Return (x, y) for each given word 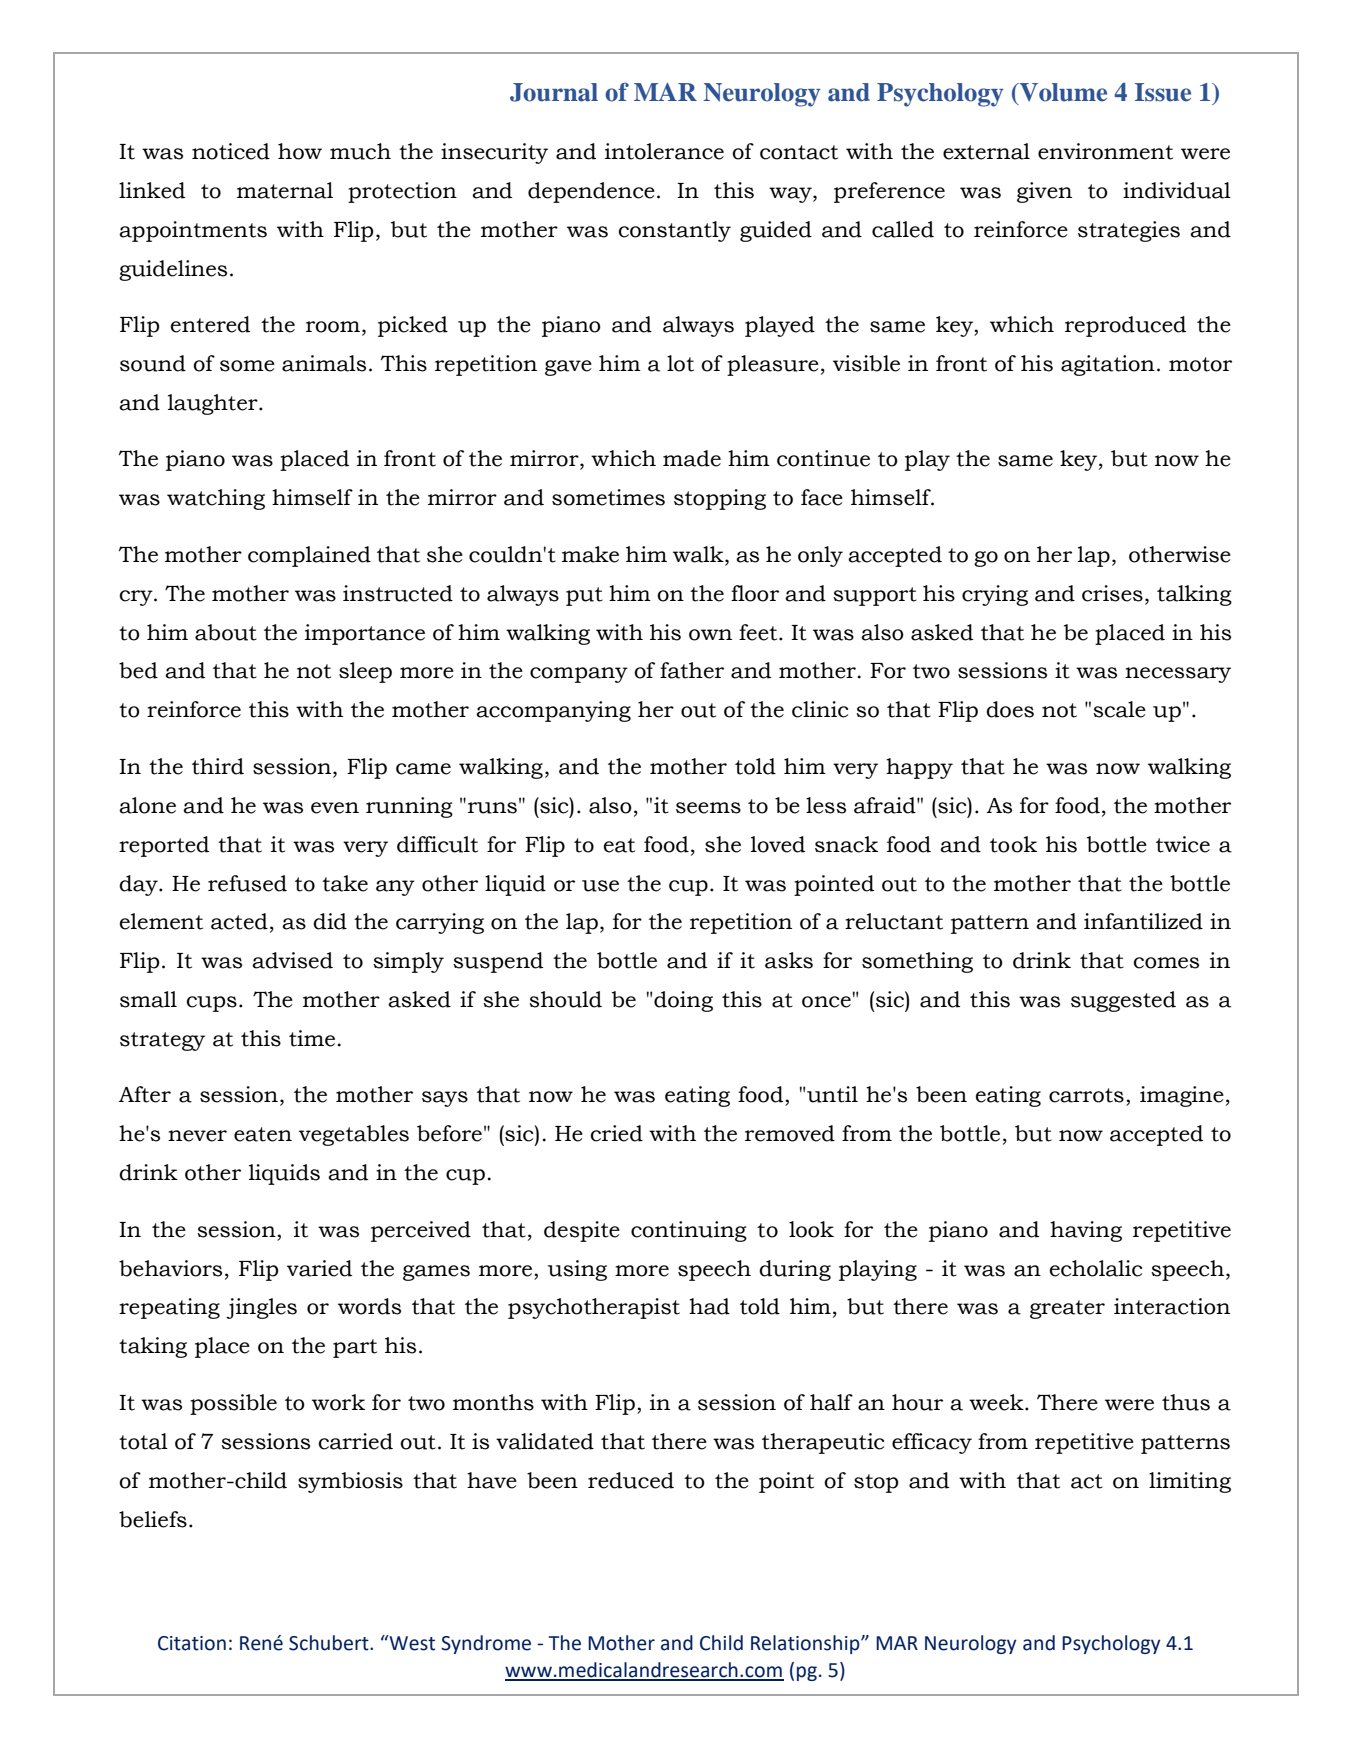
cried (616, 1133)
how (300, 151)
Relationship (806, 1644)
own (710, 635)
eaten (263, 1134)
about (226, 632)
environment (1105, 151)
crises (1112, 593)
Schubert (330, 1643)
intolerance (664, 151)
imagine (1182, 1096)
